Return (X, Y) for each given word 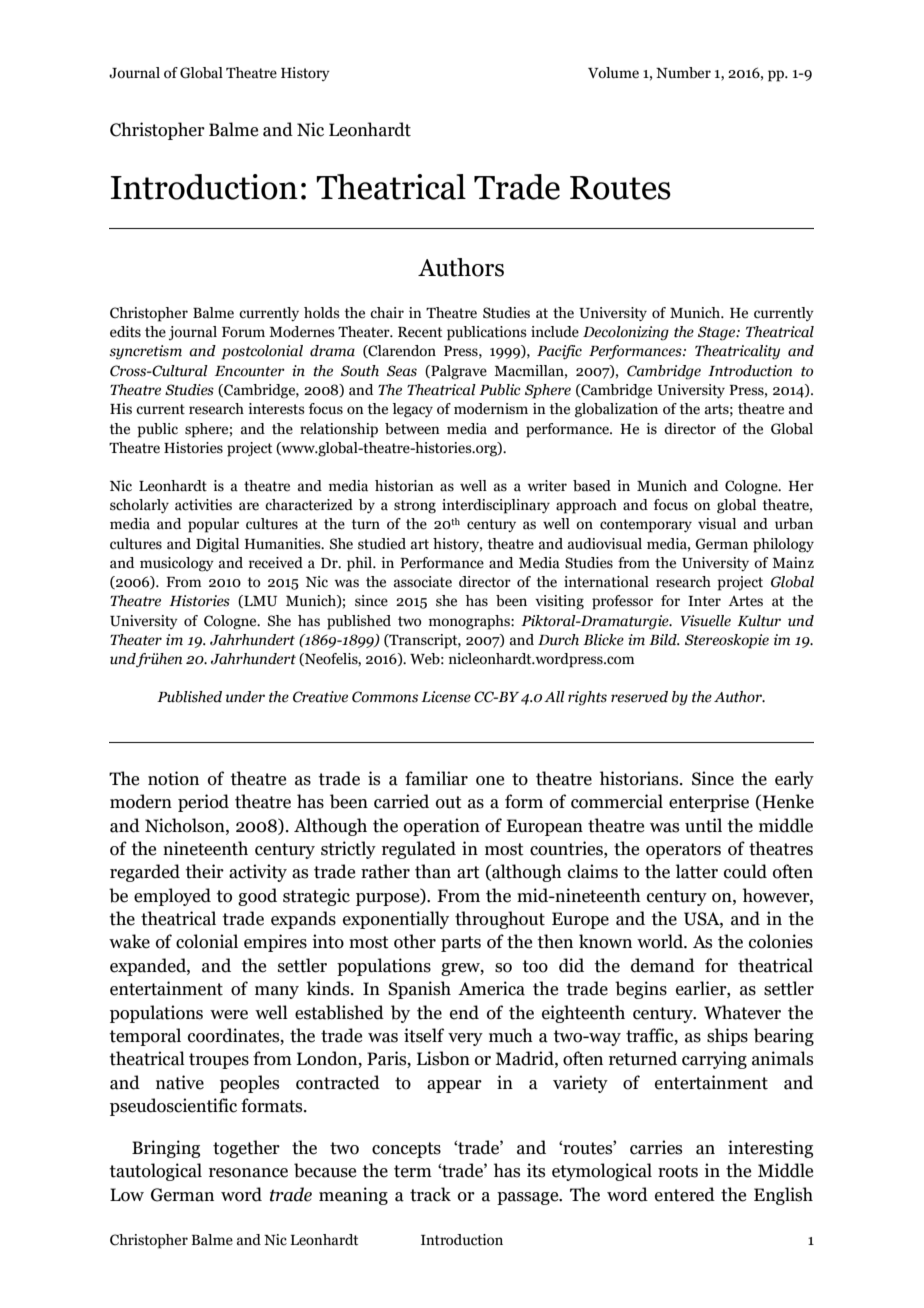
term (413, 1171)
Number (683, 73)
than (433, 871)
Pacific (559, 352)
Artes (745, 601)
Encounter (250, 371)
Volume (613, 73)
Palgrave (458, 372)
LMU (259, 601)
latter (697, 871)
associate (423, 582)
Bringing (166, 1149)
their (204, 871)
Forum (243, 332)
